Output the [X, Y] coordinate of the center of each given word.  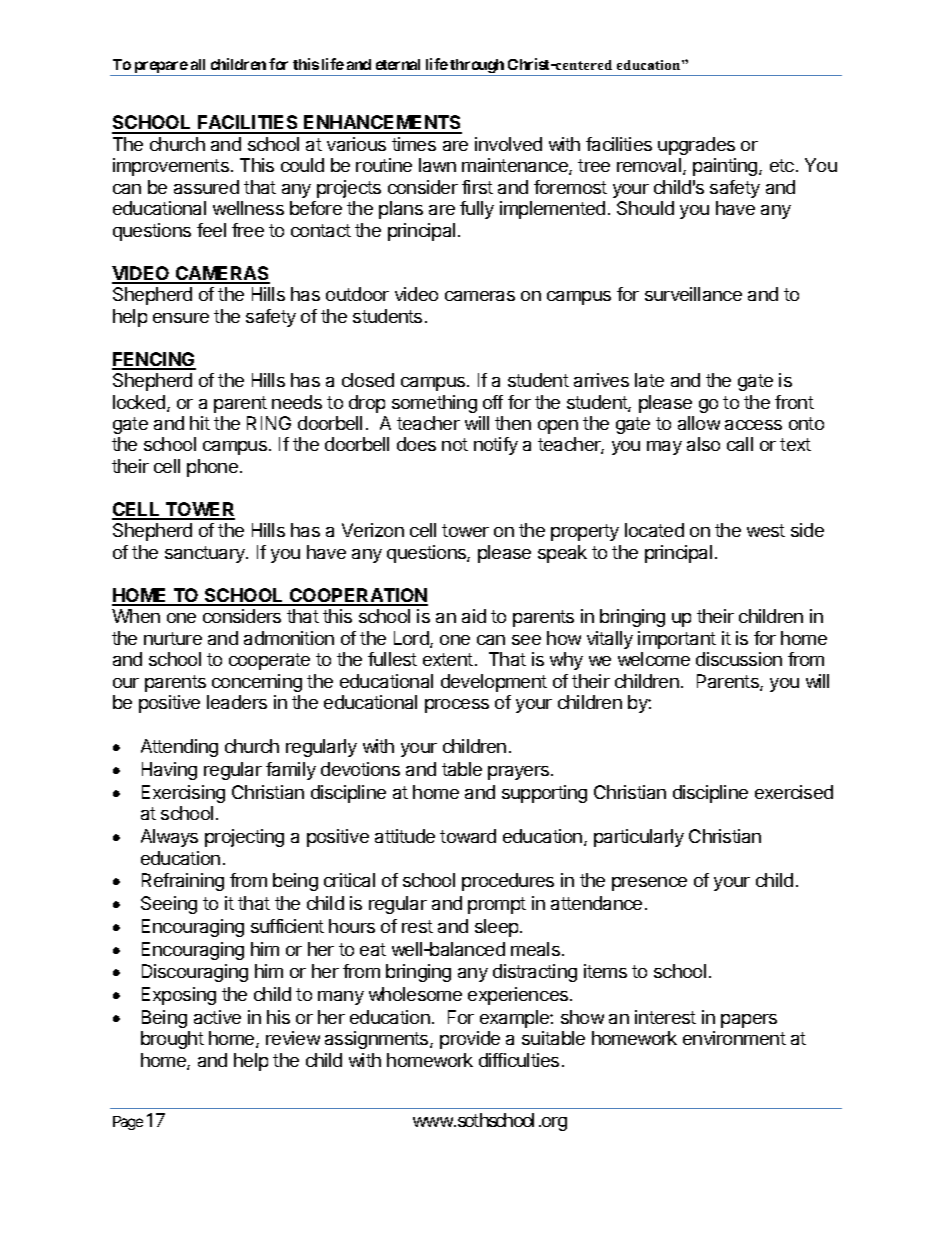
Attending [179, 748]
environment [734, 1038]
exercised [794, 792]
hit [200, 423]
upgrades [696, 146]
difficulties [519, 1060]
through [477, 67]
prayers [520, 773]
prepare [160, 68]
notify [496, 446]
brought [172, 1040]
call [740, 444]
